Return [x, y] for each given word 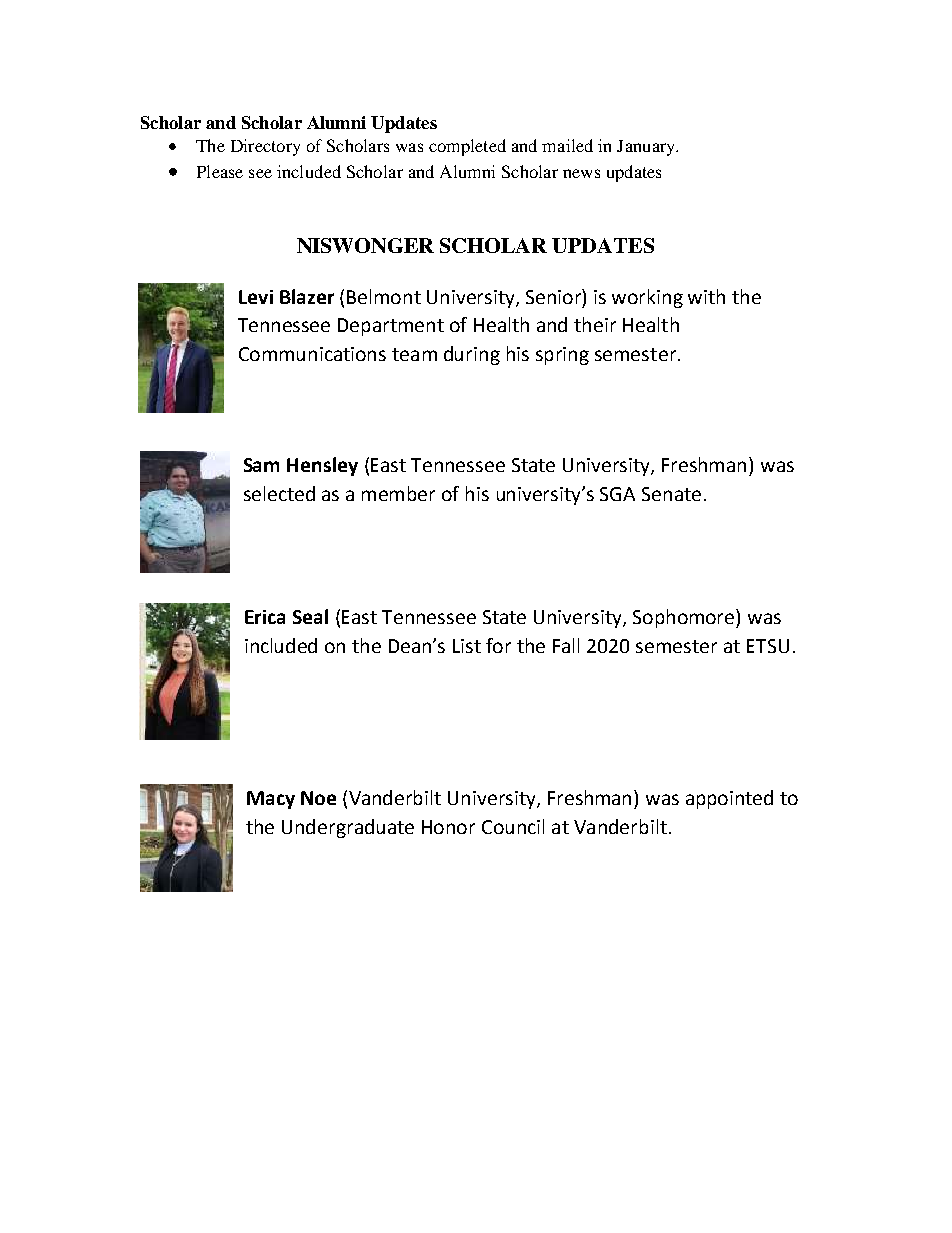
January [647, 148]
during [472, 355]
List [467, 646]
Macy [271, 800]
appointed [729, 799]
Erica [265, 617]
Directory [265, 147]
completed [467, 147]
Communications [312, 354]
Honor [448, 827]
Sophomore [685, 618]
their [595, 324]
